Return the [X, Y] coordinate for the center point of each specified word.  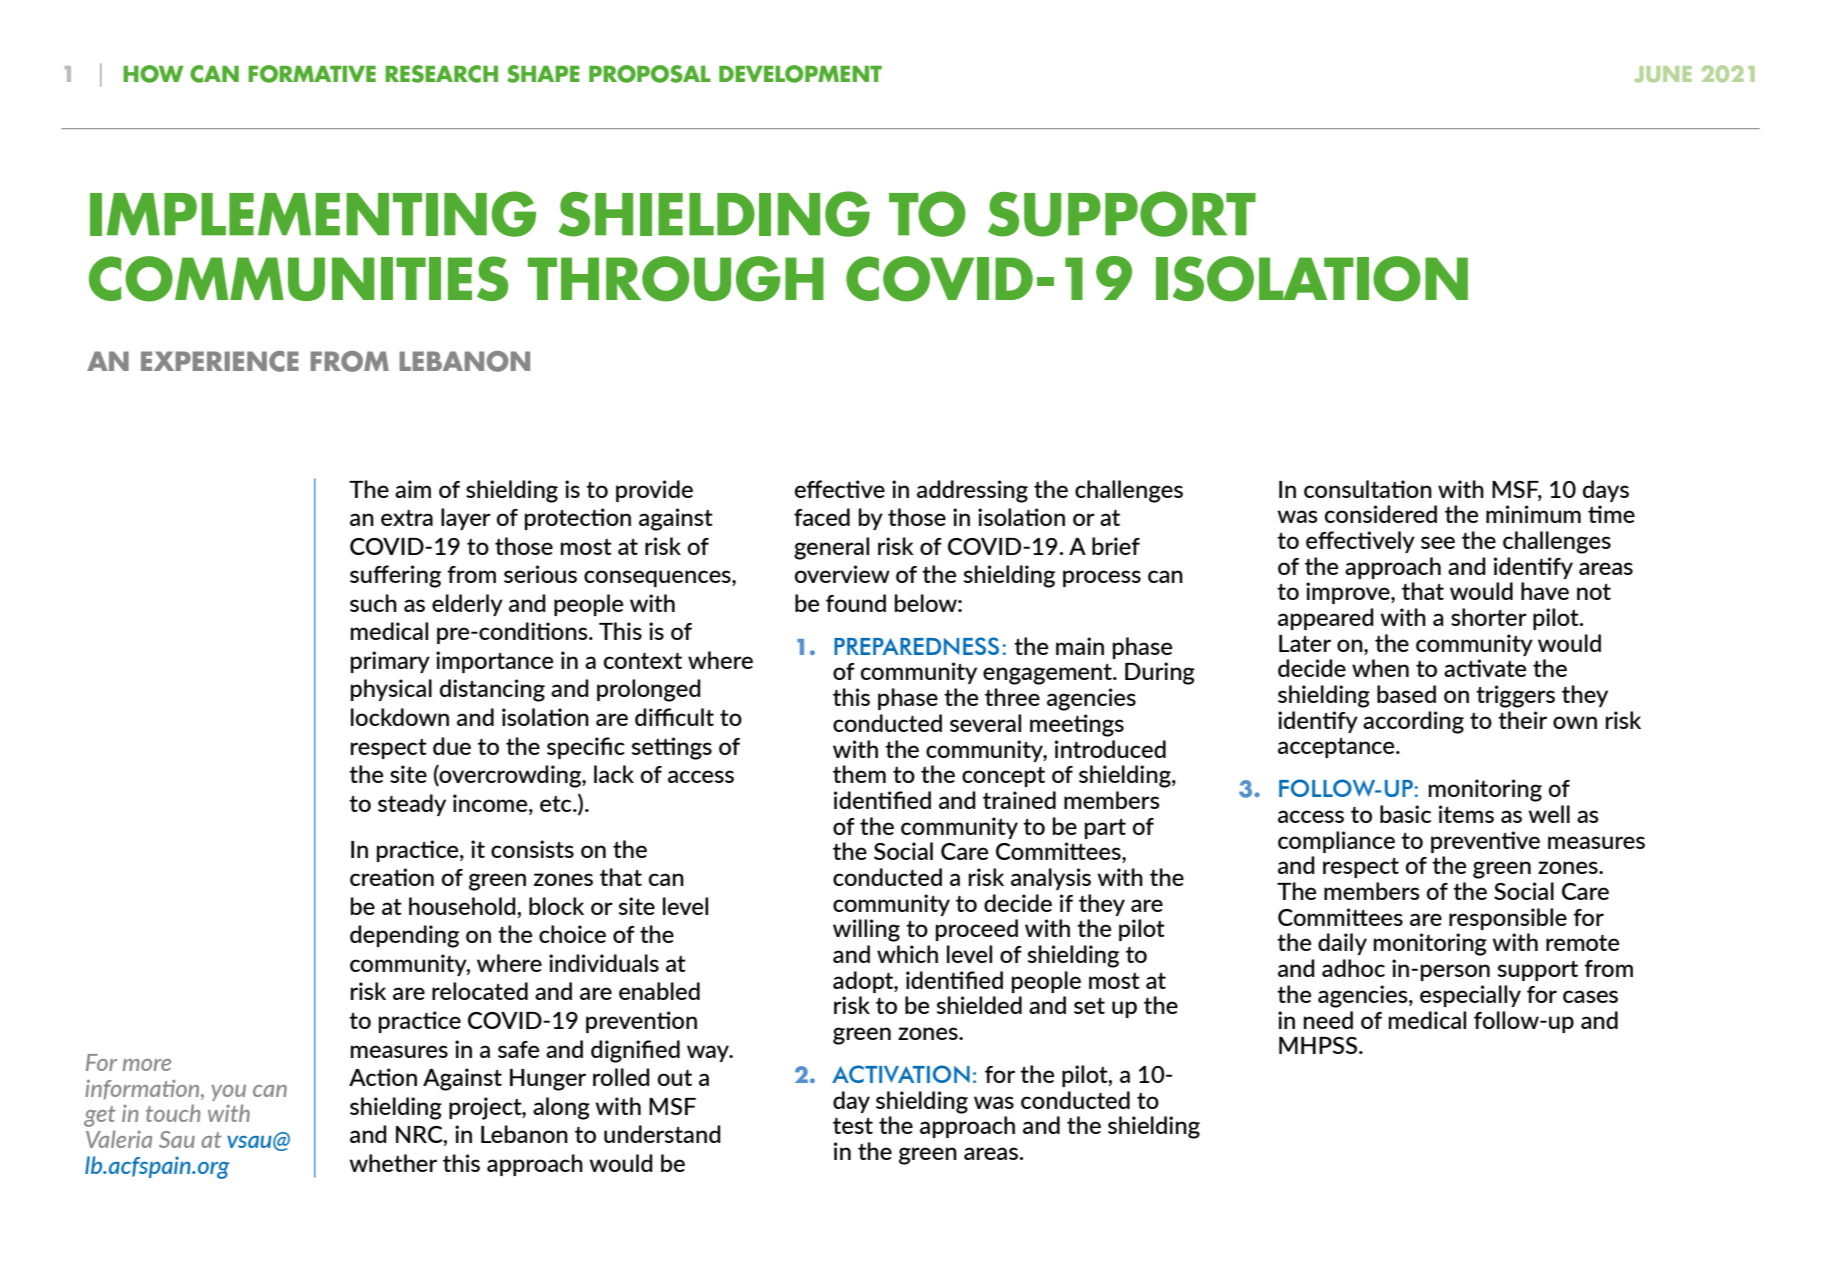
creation [392, 877]
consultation [1368, 489]
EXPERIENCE [220, 361]
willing [866, 930]
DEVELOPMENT [800, 74]
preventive [1485, 842]
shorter [1489, 617]
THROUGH [676, 279]
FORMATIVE [312, 74]
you [229, 1093]
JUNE [1663, 74]
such [373, 603]
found [856, 603]
